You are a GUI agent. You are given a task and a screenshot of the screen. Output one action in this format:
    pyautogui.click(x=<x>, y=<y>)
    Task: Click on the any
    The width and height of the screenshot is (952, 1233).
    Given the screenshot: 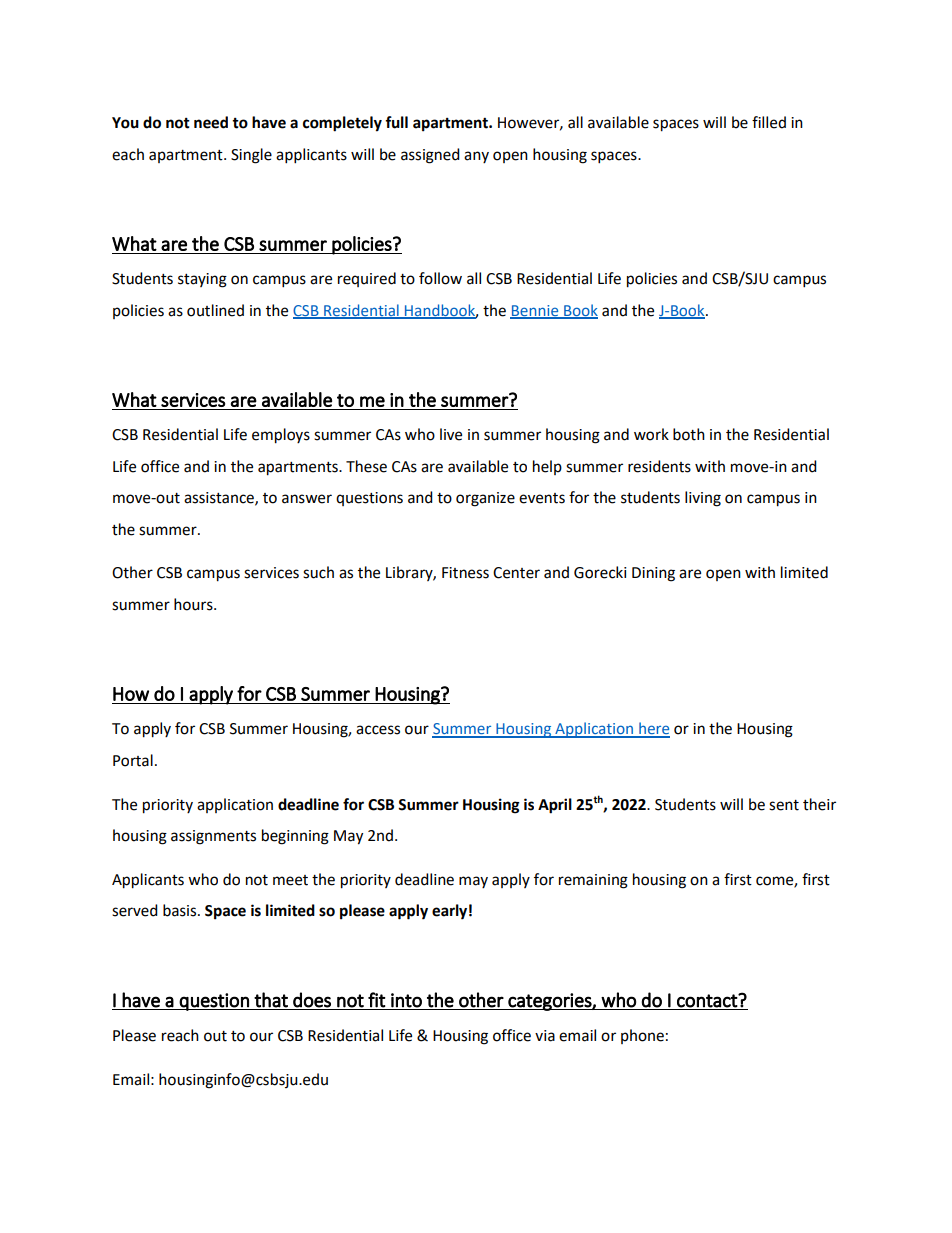 What is the action you would take?
    pyautogui.click(x=476, y=157)
